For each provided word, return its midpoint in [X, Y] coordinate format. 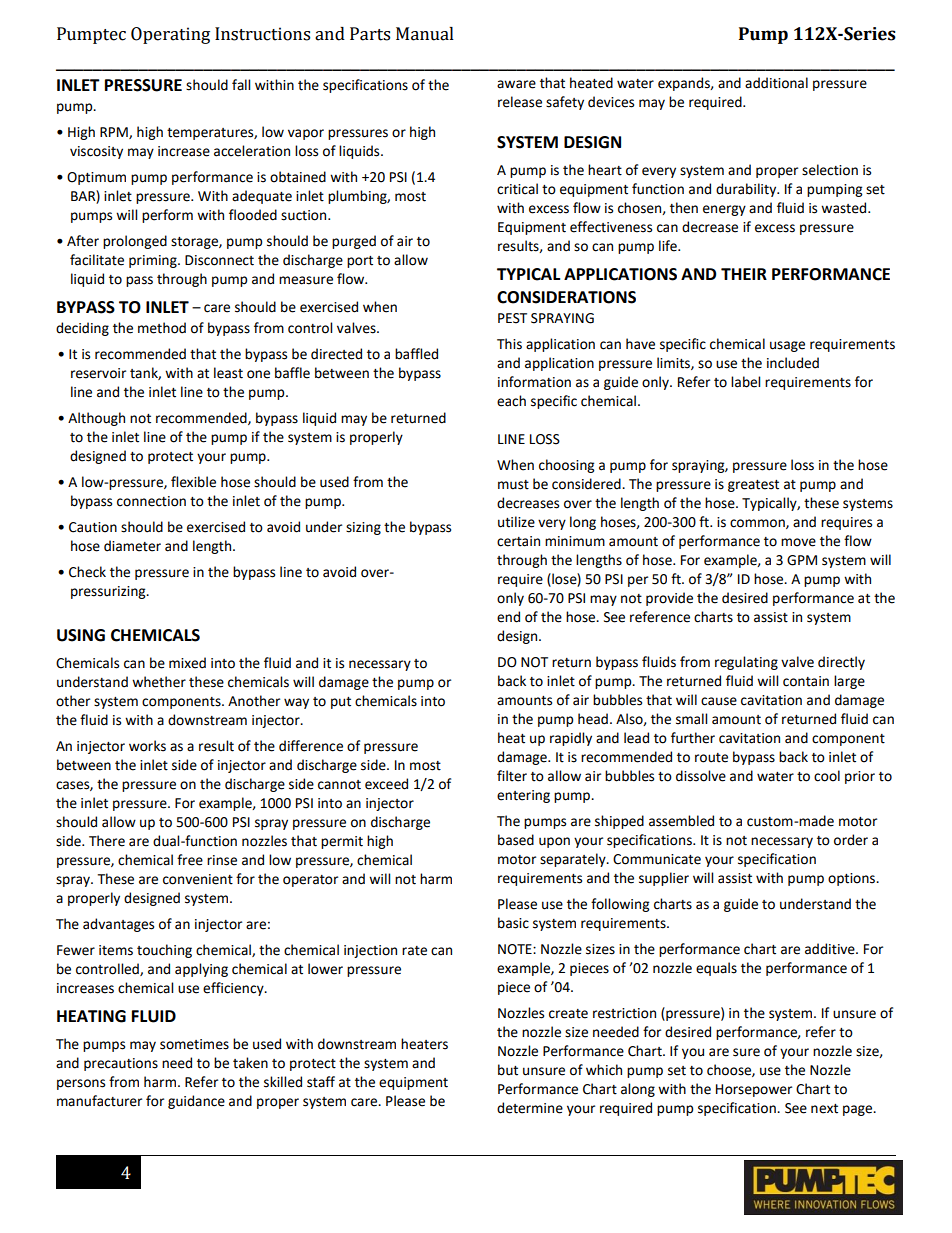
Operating [170, 35]
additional [776, 83]
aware [516, 84]
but [508, 1070]
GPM [802, 560]
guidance [196, 1102]
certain [518, 541]
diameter [132, 546]
